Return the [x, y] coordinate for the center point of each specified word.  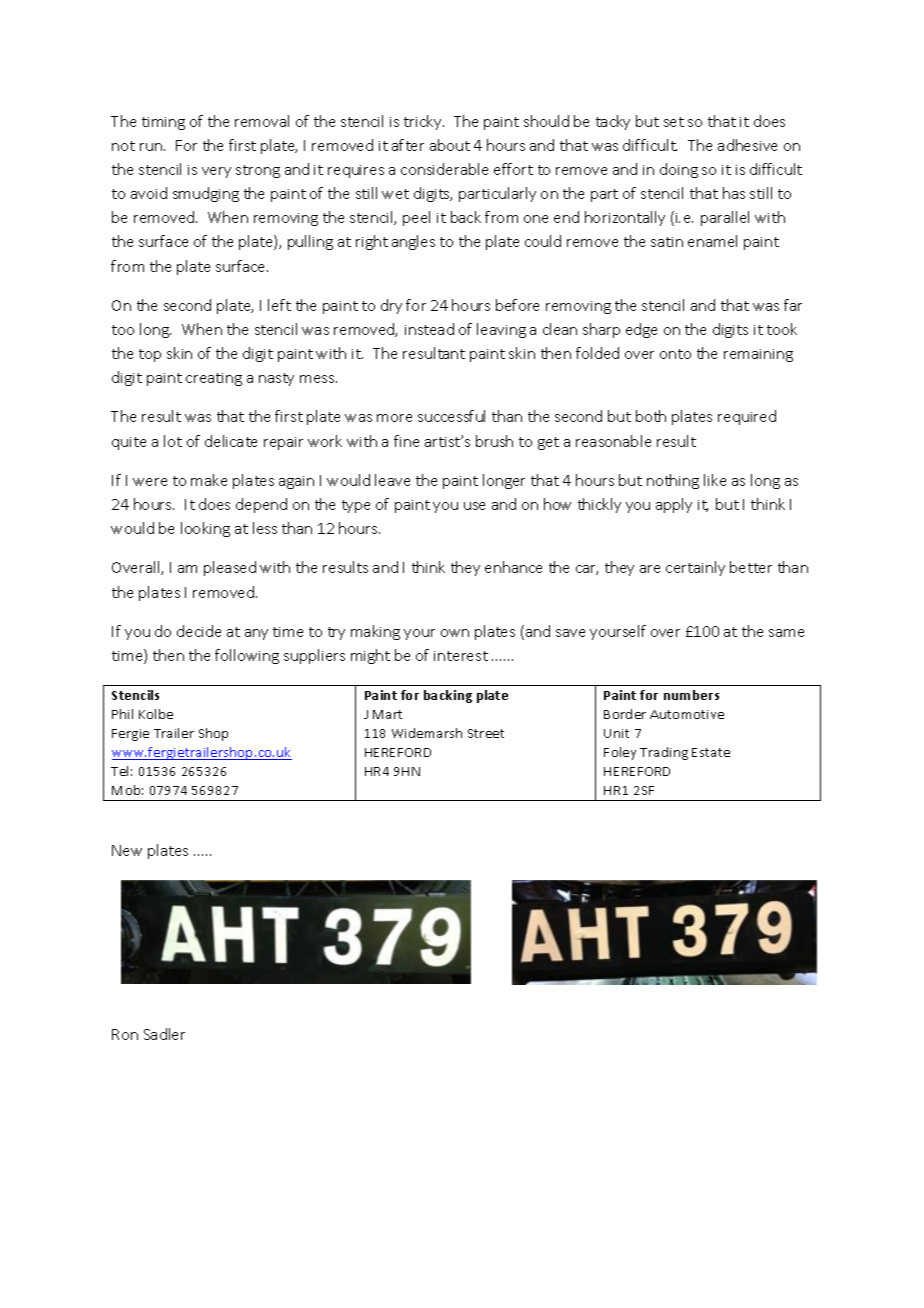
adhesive [747, 145]
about [450, 145]
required [747, 417]
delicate [231, 441]
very [216, 172]
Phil [122, 714]
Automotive [687, 714]
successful [451, 416]
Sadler [164, 1034]
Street [486, 733]
